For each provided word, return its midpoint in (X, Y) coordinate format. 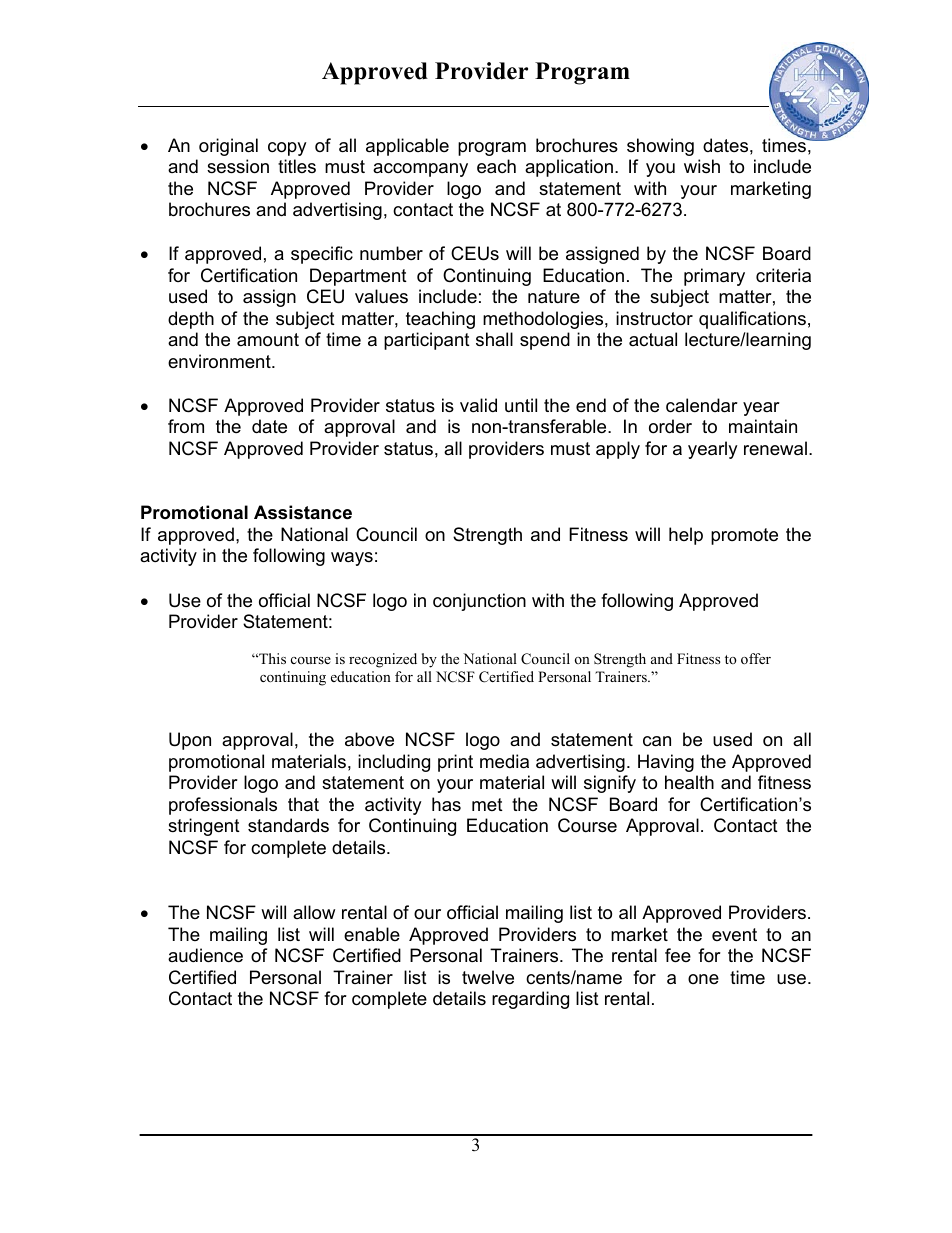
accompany (420, 170)
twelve (488, 977)
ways (352, 559)
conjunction (479, 602)
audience (205, 955)
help (686, 536)
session (238, 166)
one (703, 979)
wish (702, 166)
